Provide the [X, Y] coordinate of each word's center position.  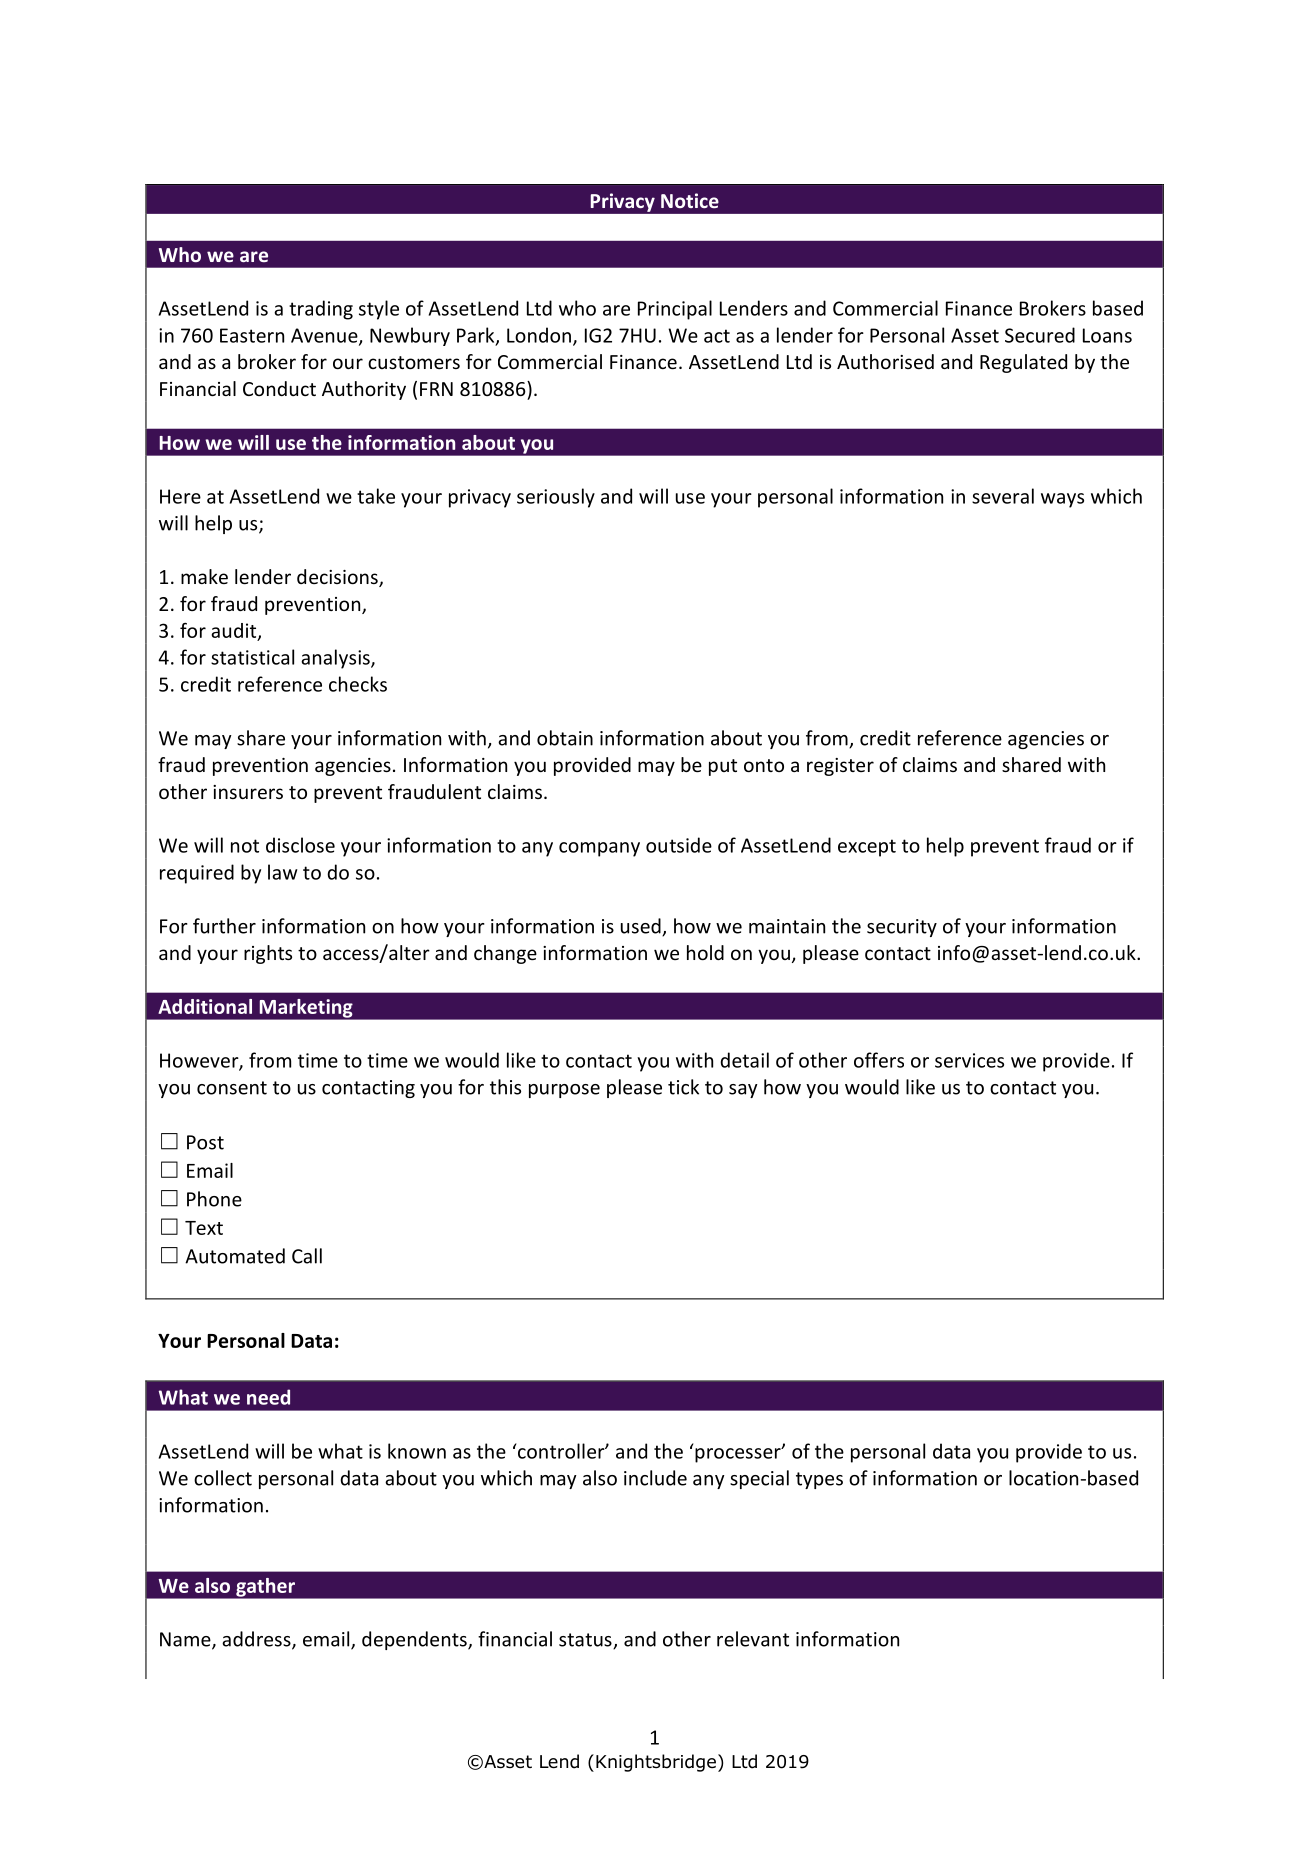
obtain [565, 738]
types [819, 1480]
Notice [690, 200]
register [840, 767]
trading [321, 310]
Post [205, 1142]
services [969, 1060]
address [257, 1640]
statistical [252, 657]
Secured [1040, 335]
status [586, 1641]
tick [683, 1087]
